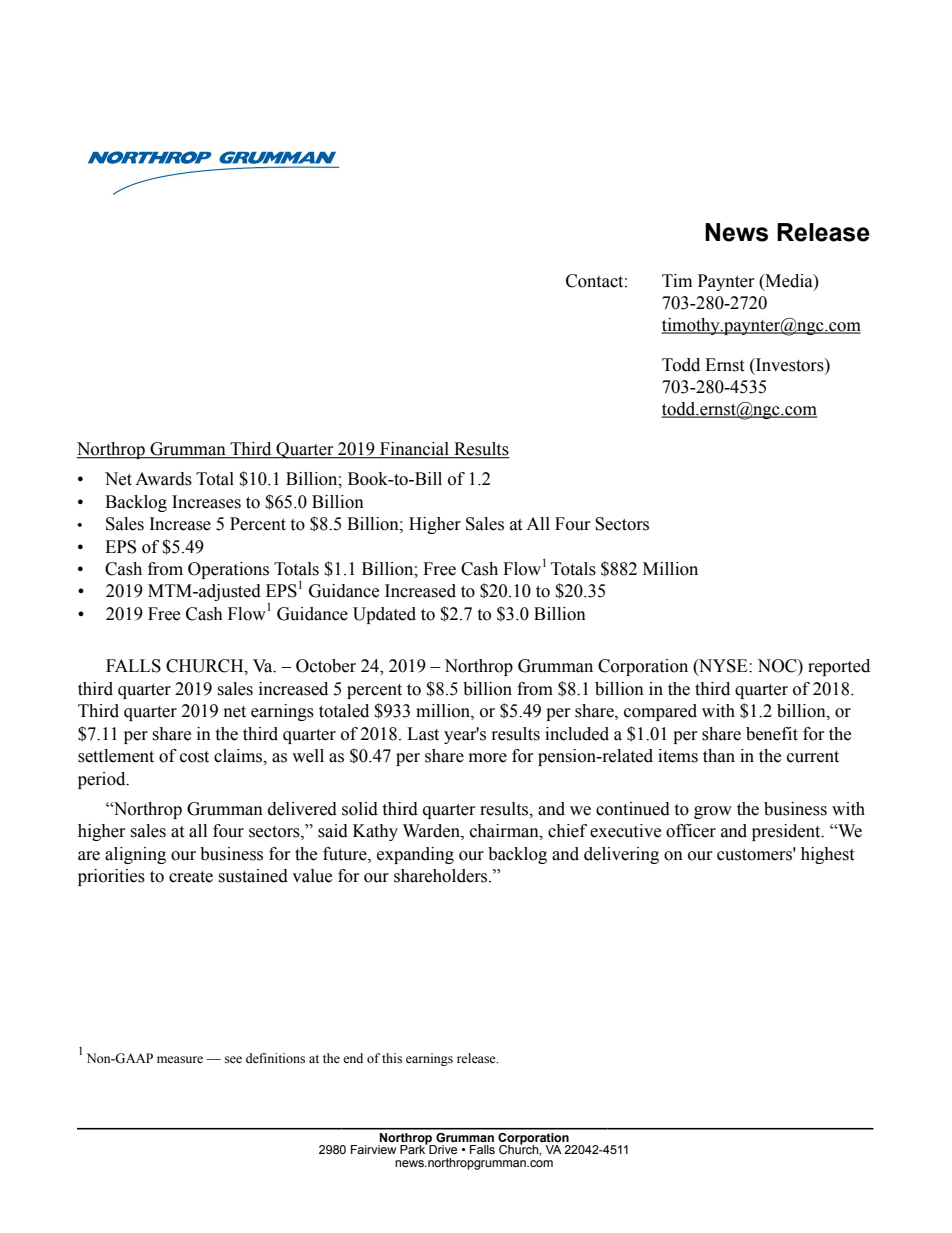 Image resolution: width=952 pixels, height=1233 pixels. I want to click on measure, so click(180, 1060).
